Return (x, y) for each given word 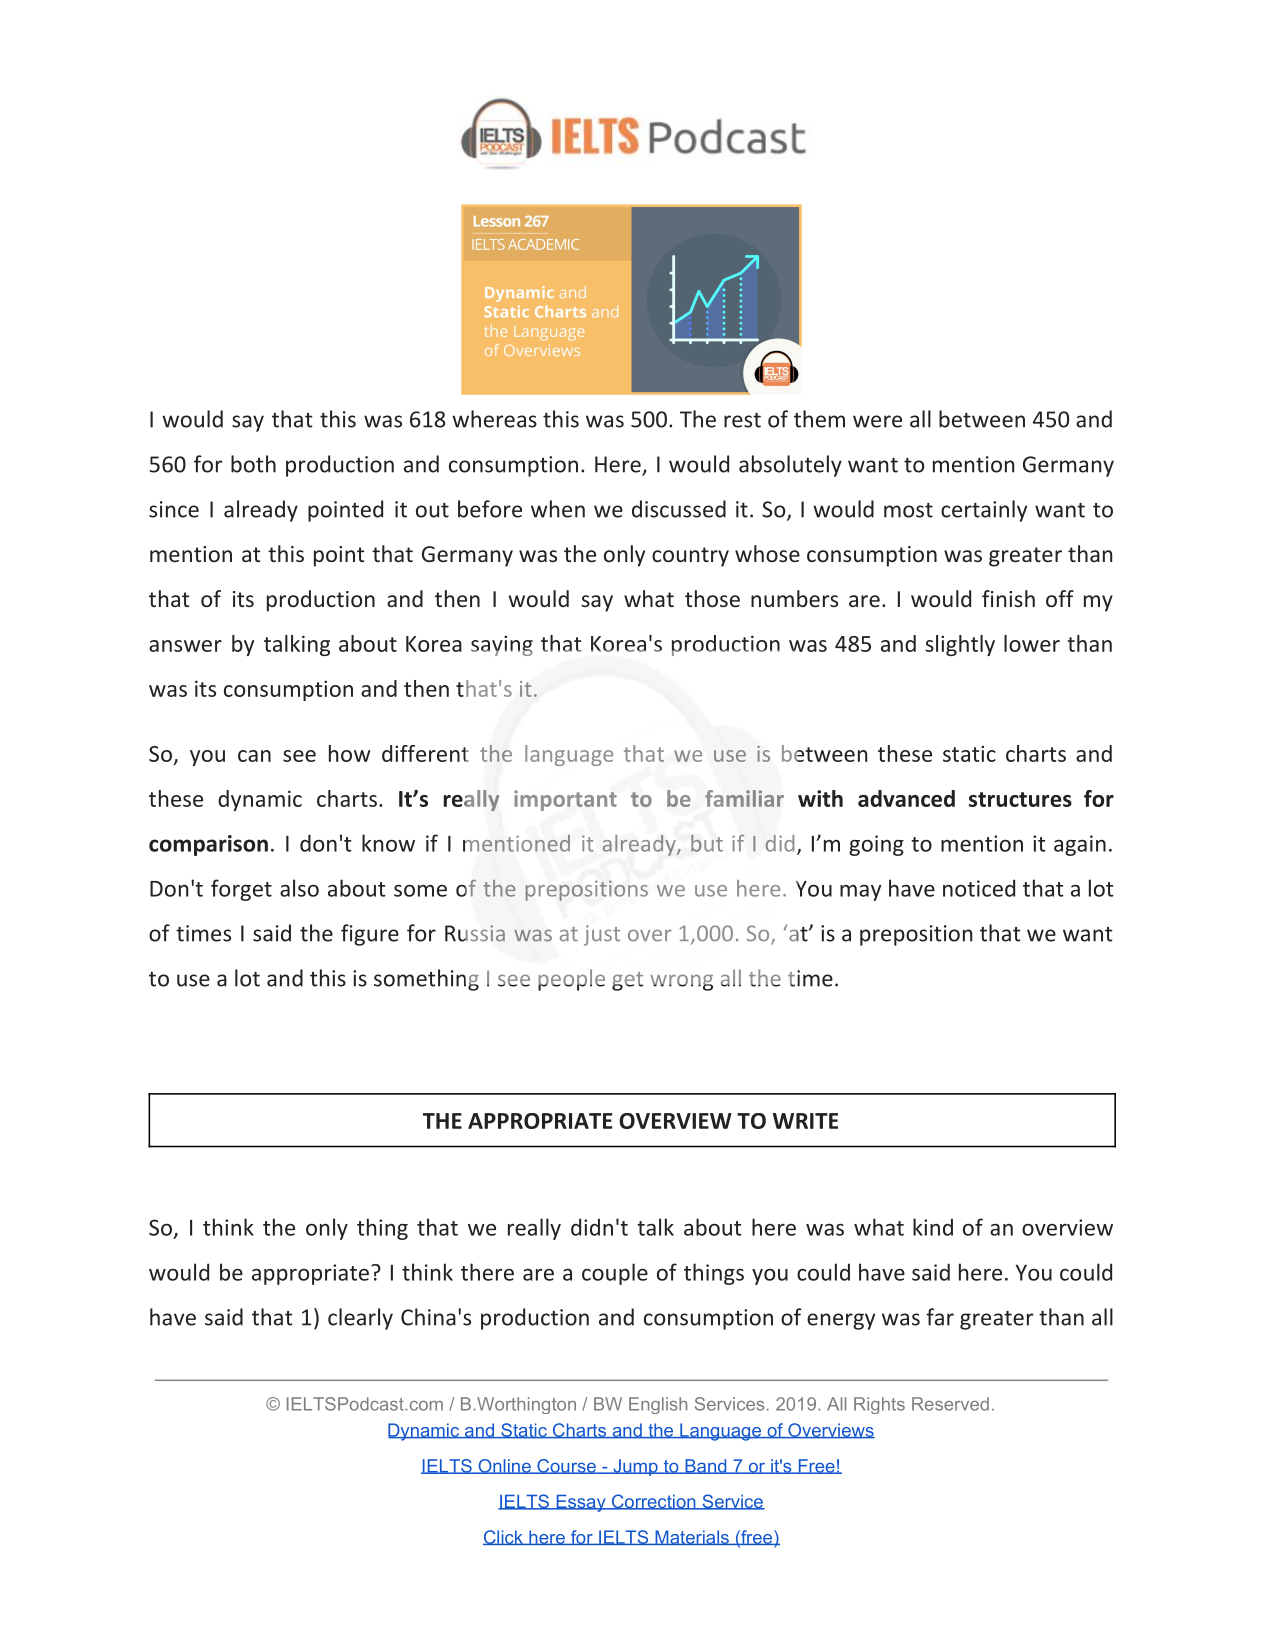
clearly (360, 1319)
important (565, 800)
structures (1020, 799)
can (254, 756)
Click (504, 1537)
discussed (679, 509)
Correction (653, 1502)
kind (933, 1227)
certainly (984, 511)
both (253, 464)
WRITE (805, 1121)
